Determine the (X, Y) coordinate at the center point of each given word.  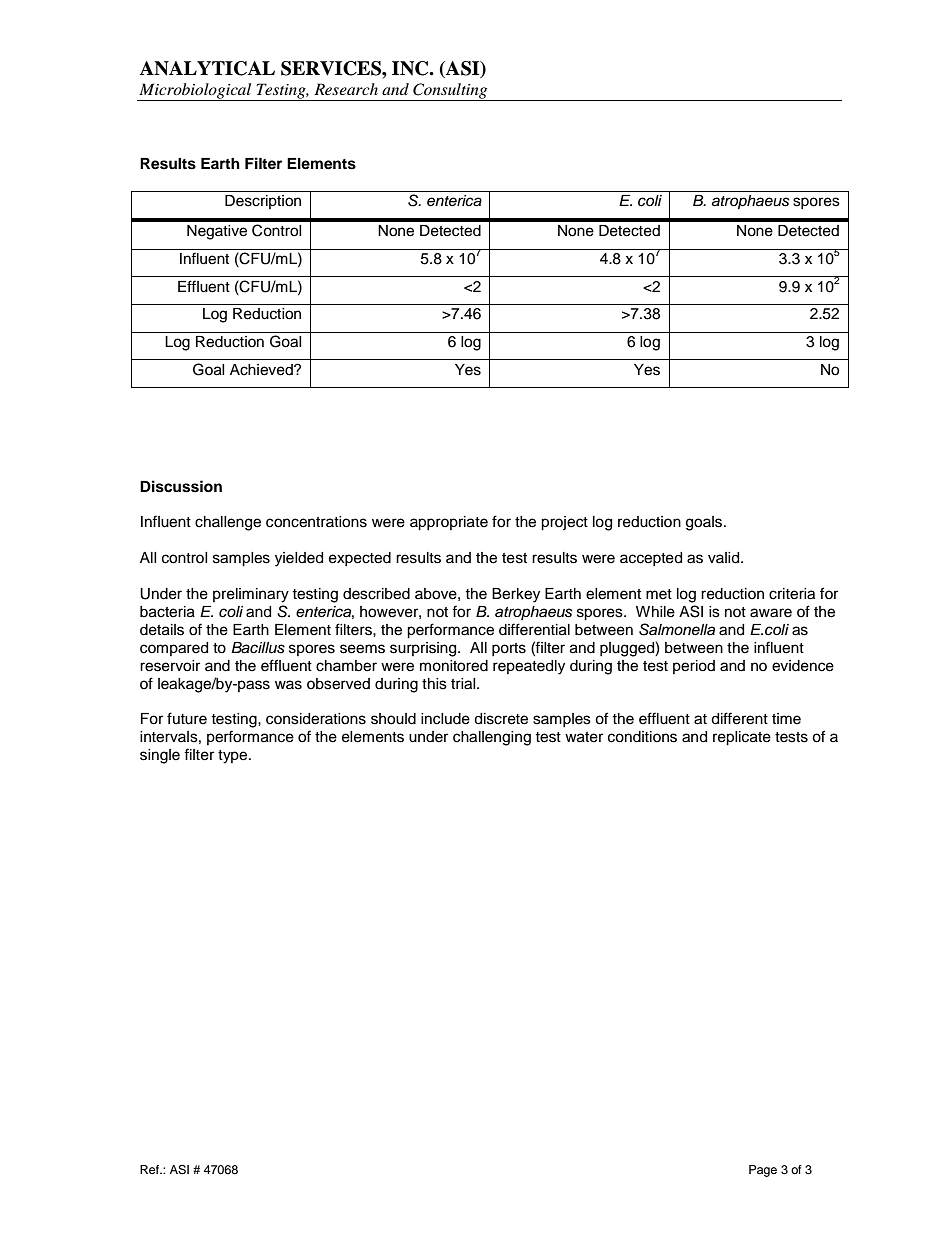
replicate (742, 738)
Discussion (181, 486)
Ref (151, 1169)
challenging (492, 738)
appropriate (449, 523)
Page (763, 1171)
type (234, 757)
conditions (642, 737)
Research (346, 89)
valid (725, 558)
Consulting (450, 92)
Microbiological (195, 92)
